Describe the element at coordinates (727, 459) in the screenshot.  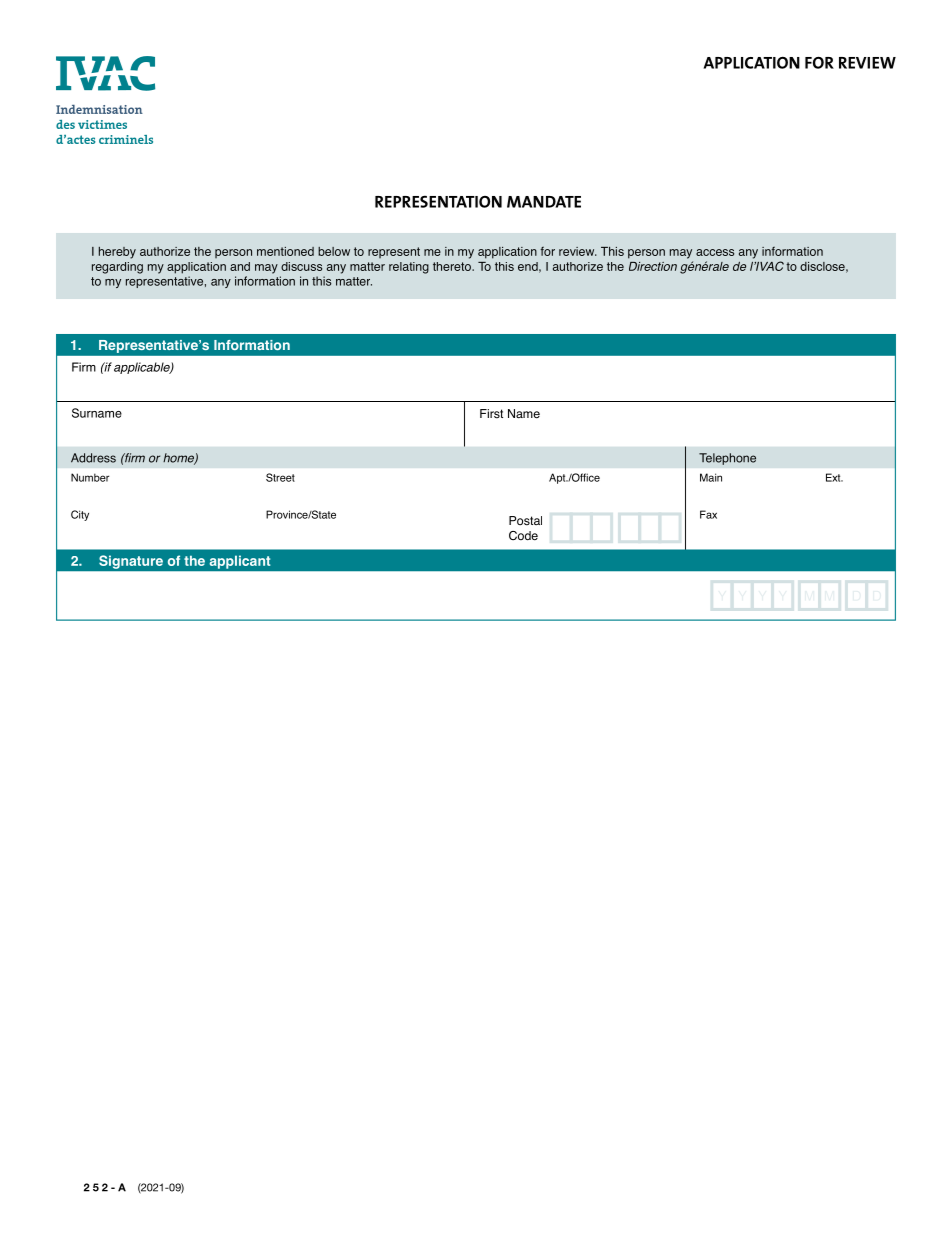
I see `Telephone` at that location.
